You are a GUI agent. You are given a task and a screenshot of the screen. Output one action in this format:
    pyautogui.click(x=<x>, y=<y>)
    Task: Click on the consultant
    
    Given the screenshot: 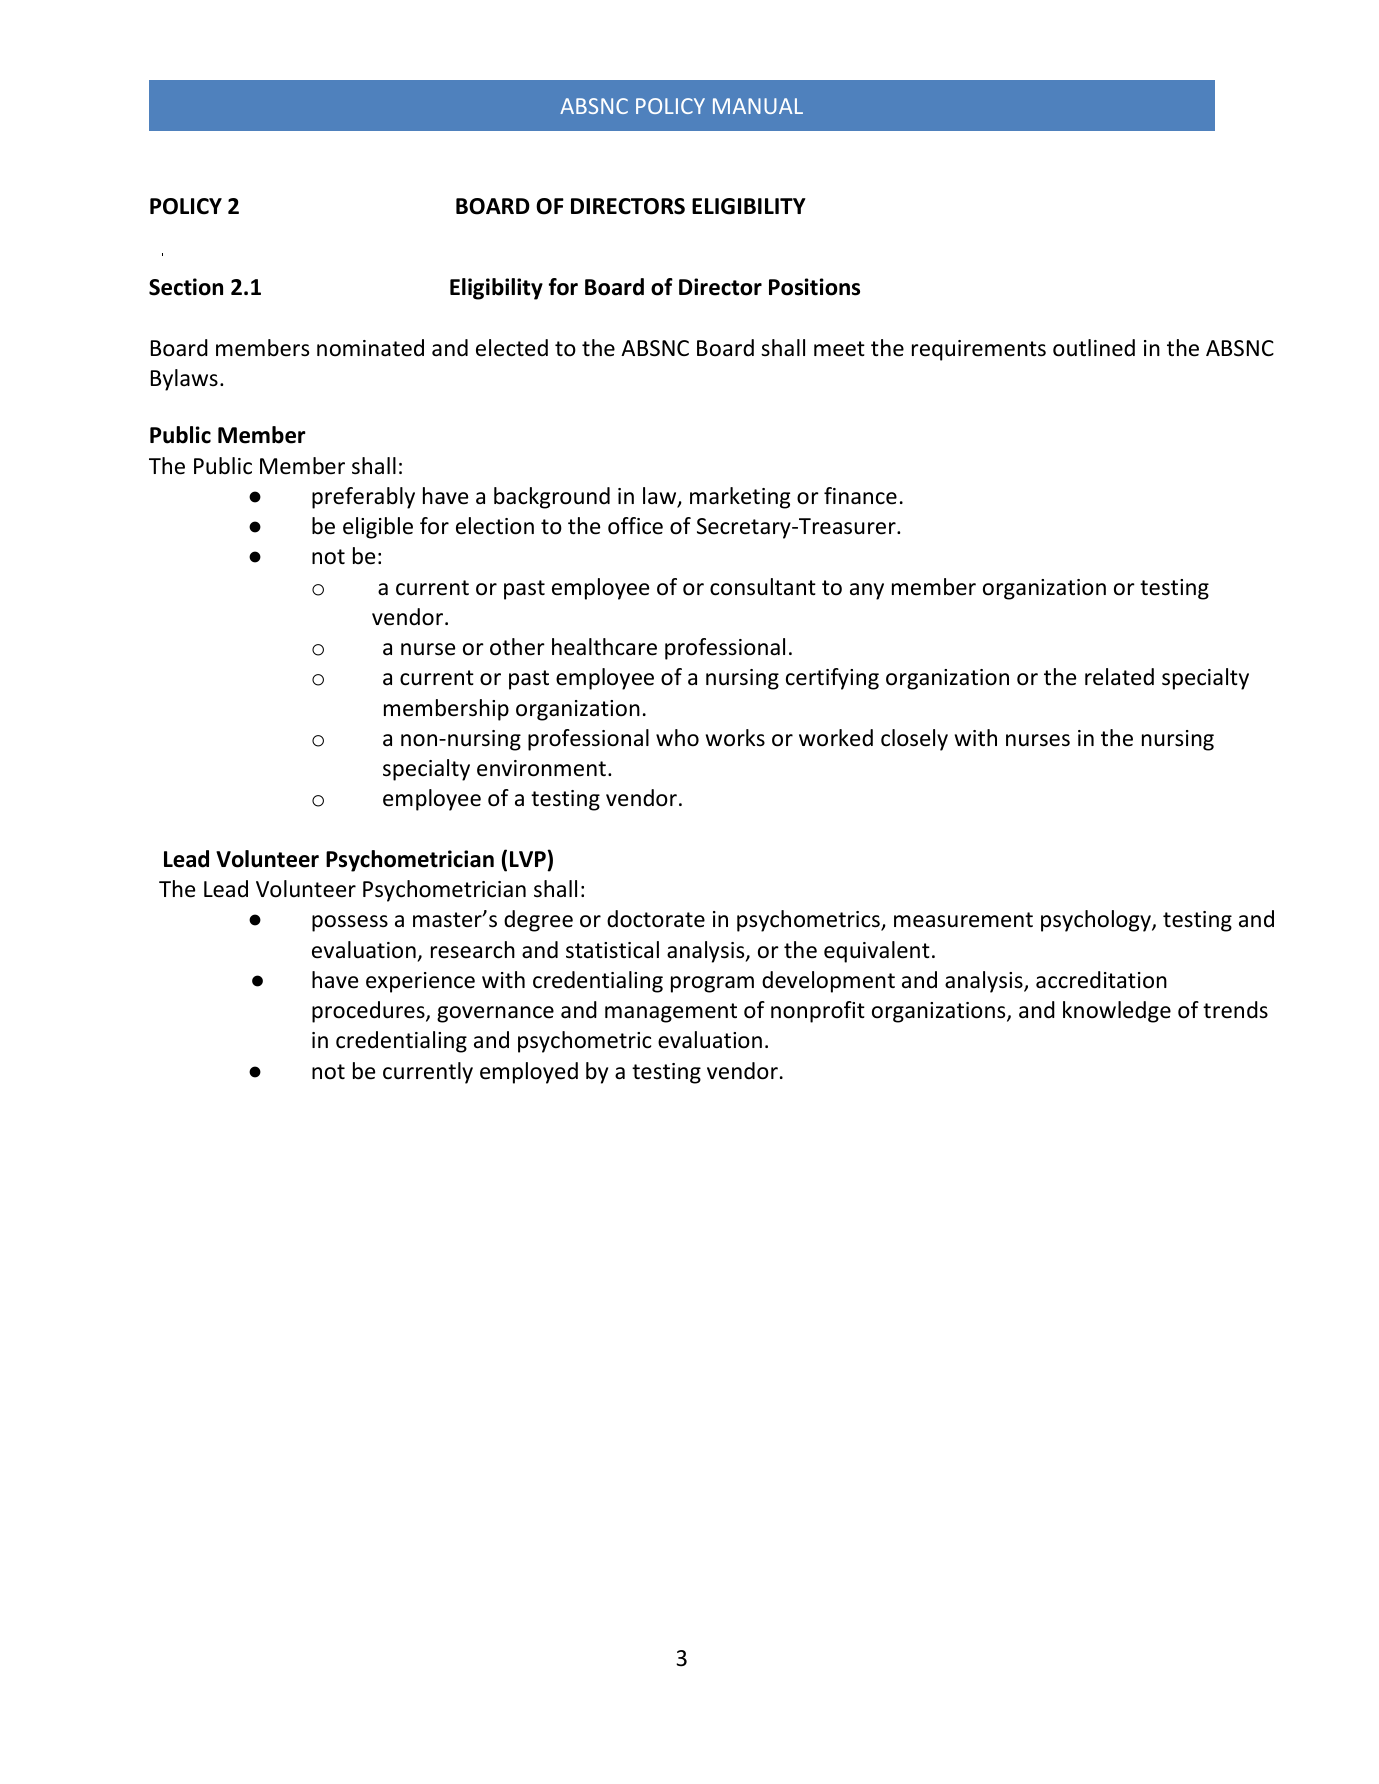 What is the action you would take?
    pyautogui.click(x=763, y=587)
